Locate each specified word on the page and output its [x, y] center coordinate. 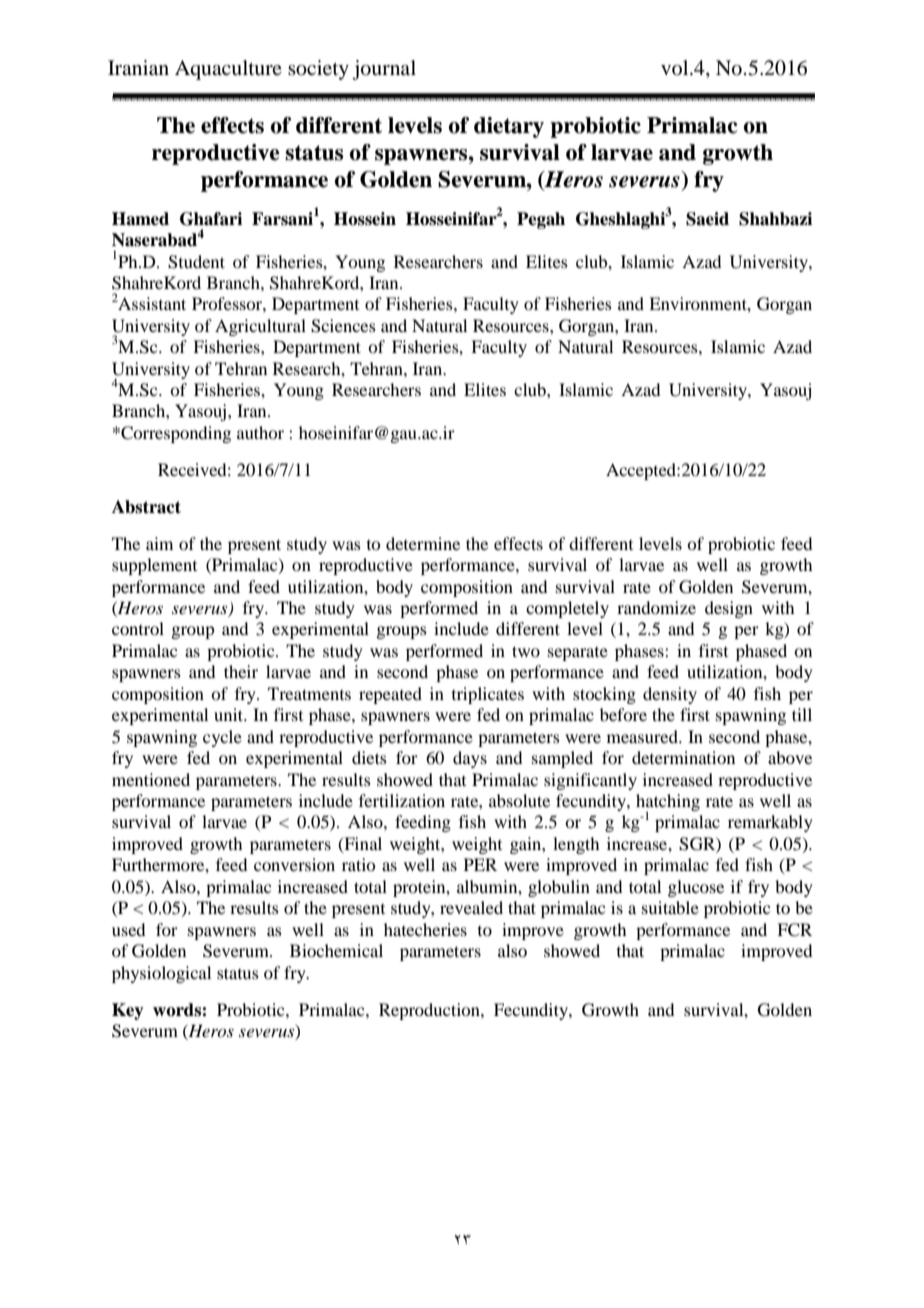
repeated [390, 695]
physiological [161, 974]
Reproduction [430, 1011]
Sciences [343, 326]
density [670, 695]
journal [384, 70]
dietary [509, 127]
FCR [794, 930]
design [729, 609]
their [241, 671]
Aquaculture [228, 70]
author [260, 432]
